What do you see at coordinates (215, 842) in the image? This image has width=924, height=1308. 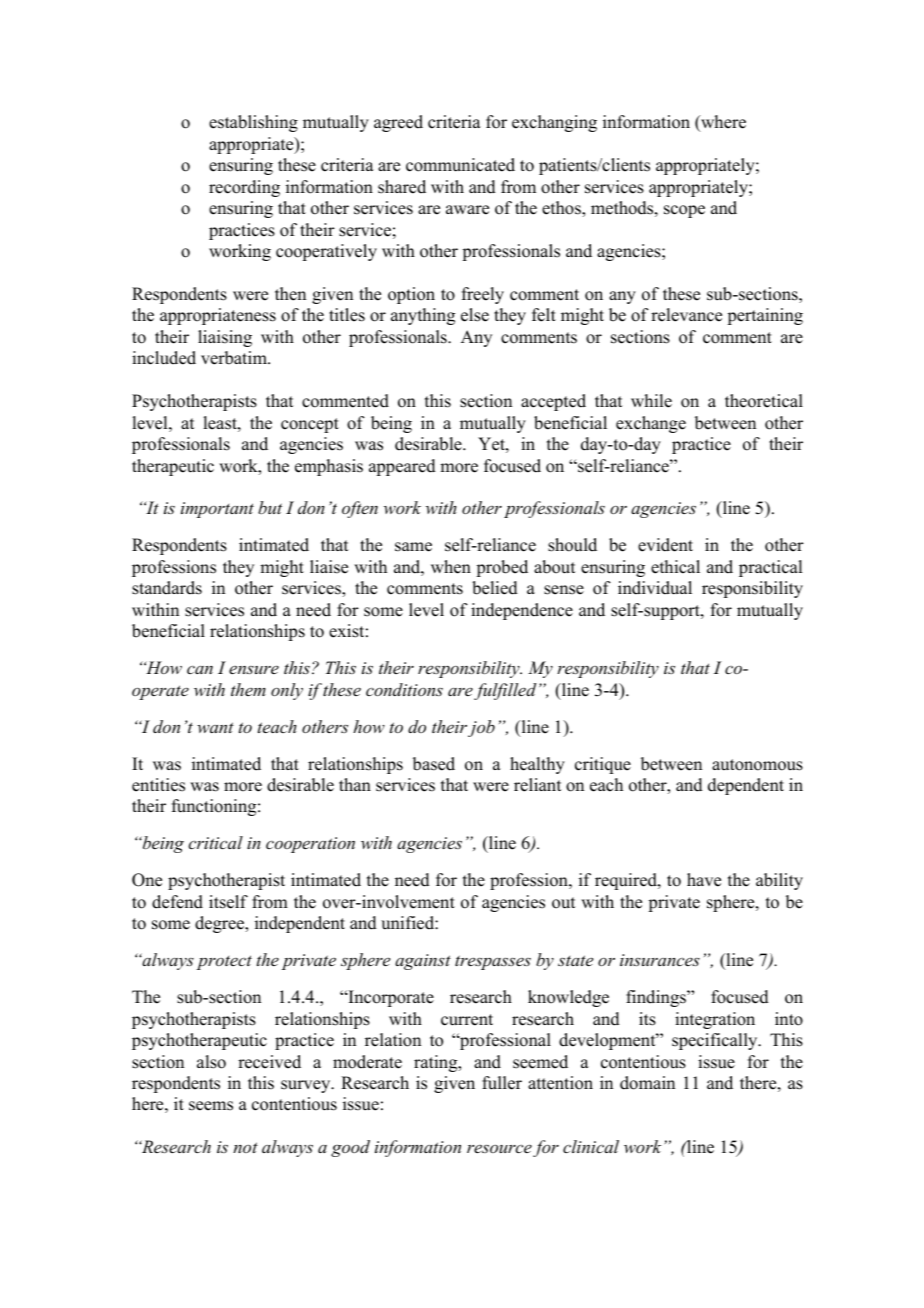 I see `critical` at bounding box center [215, 842].
